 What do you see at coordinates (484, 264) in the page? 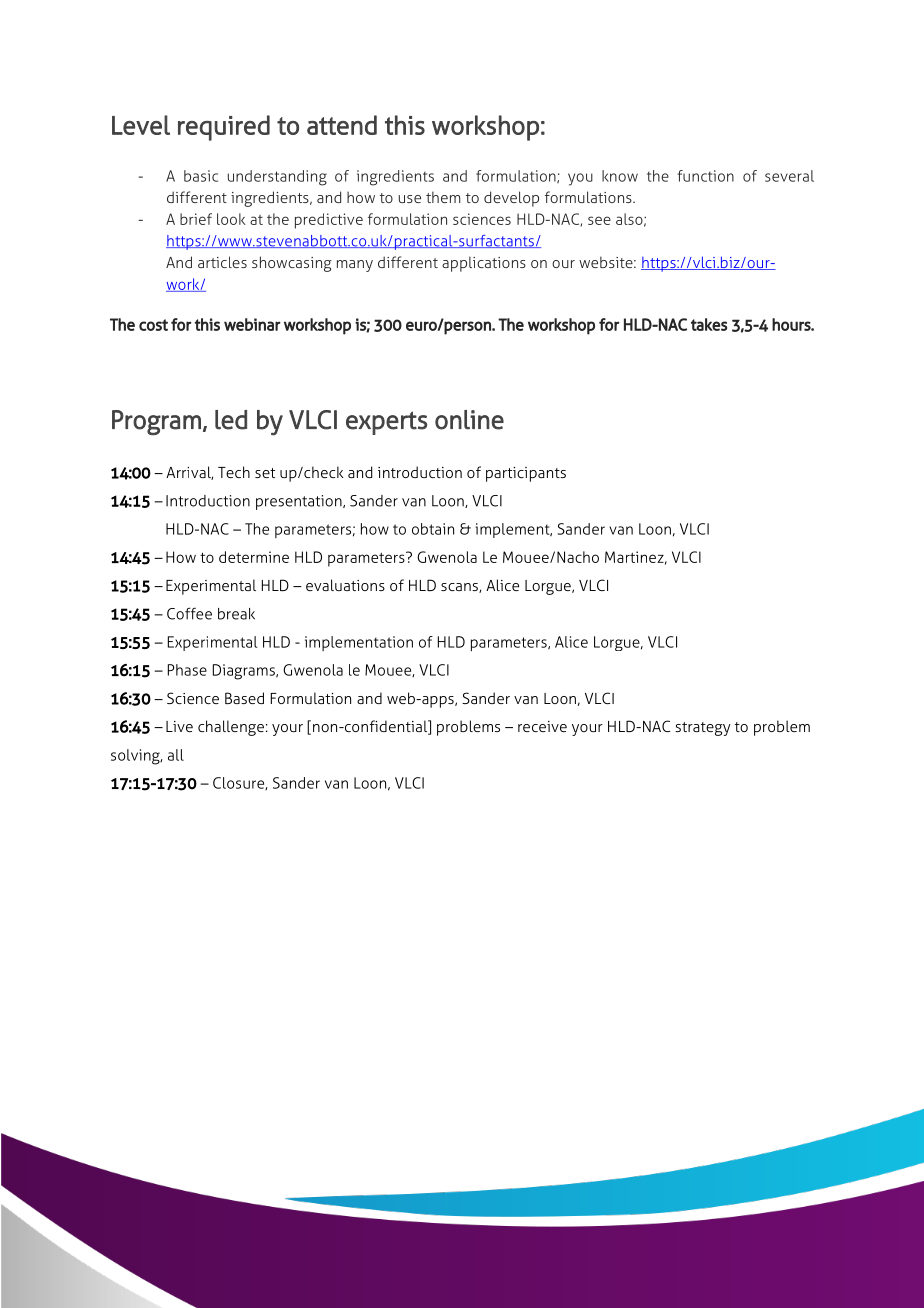
I see `applications` at bounding box center [484, 264].
